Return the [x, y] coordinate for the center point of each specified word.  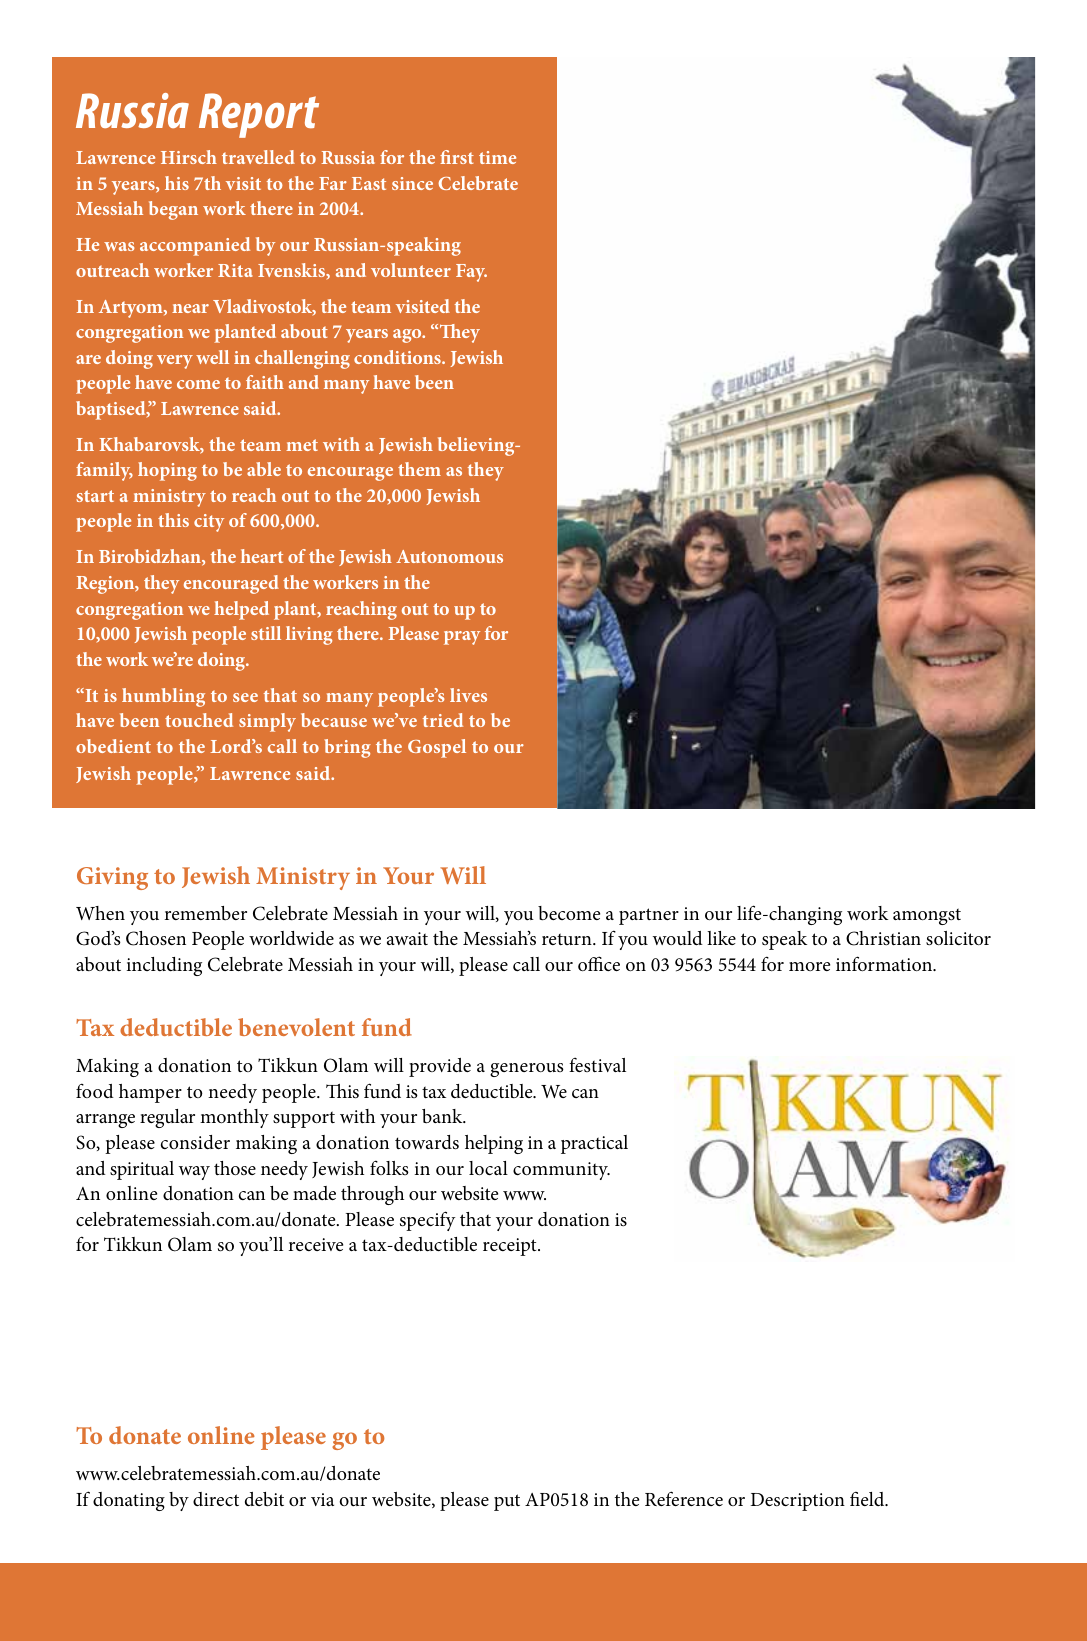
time [497, 157]
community [561, 1171]
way [194, 1173]
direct [216, 1499]
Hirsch [189, 157]
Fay [471, 273]
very [175, 362]
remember [206, 913]
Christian [883, 938]
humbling [163, 697]
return [568, 939]
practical [594, 1144]
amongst [927, 916]
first [457, 157]
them [419, 469]
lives [468, 695]
